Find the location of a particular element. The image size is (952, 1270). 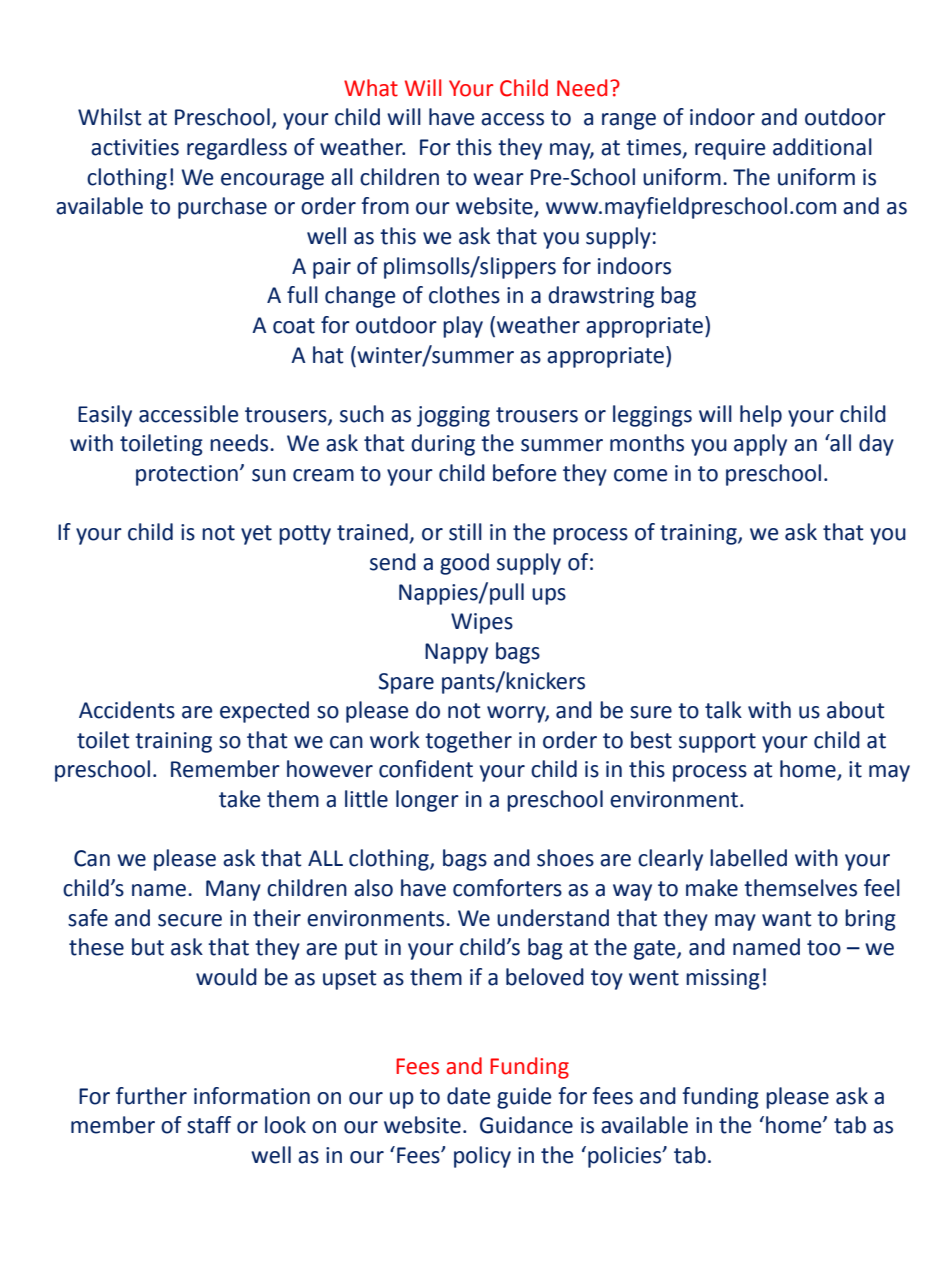

activities is located at coordinates (135, 147).
